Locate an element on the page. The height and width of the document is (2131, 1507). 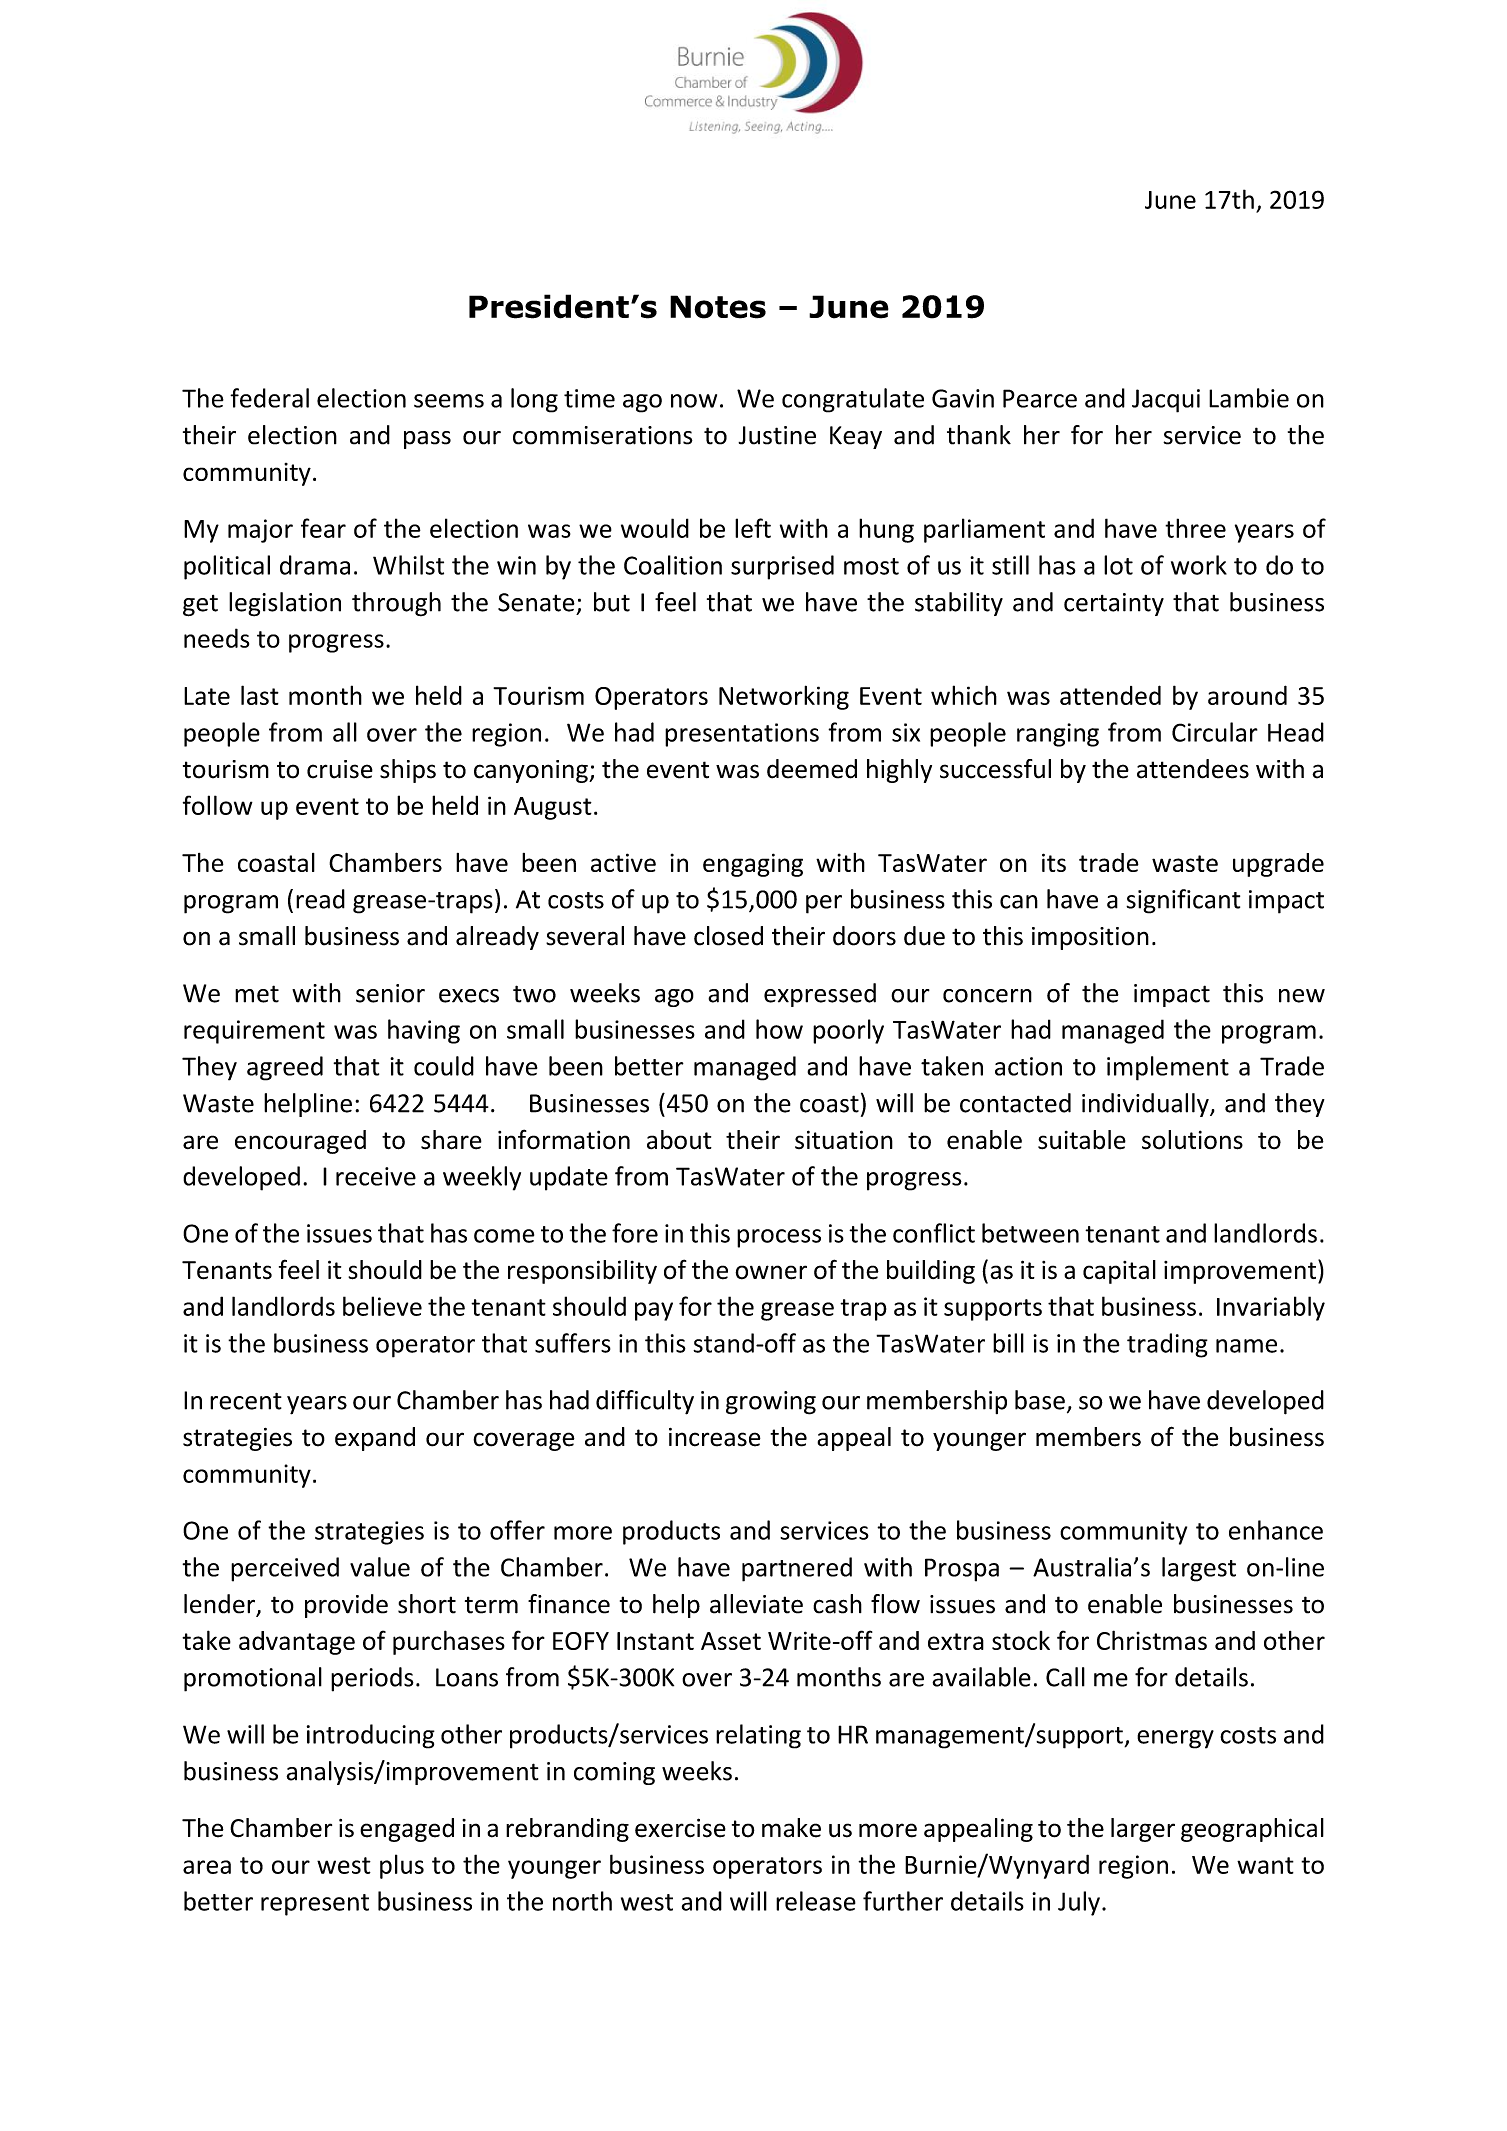
individually is located at coordinates (1146, 1105).
